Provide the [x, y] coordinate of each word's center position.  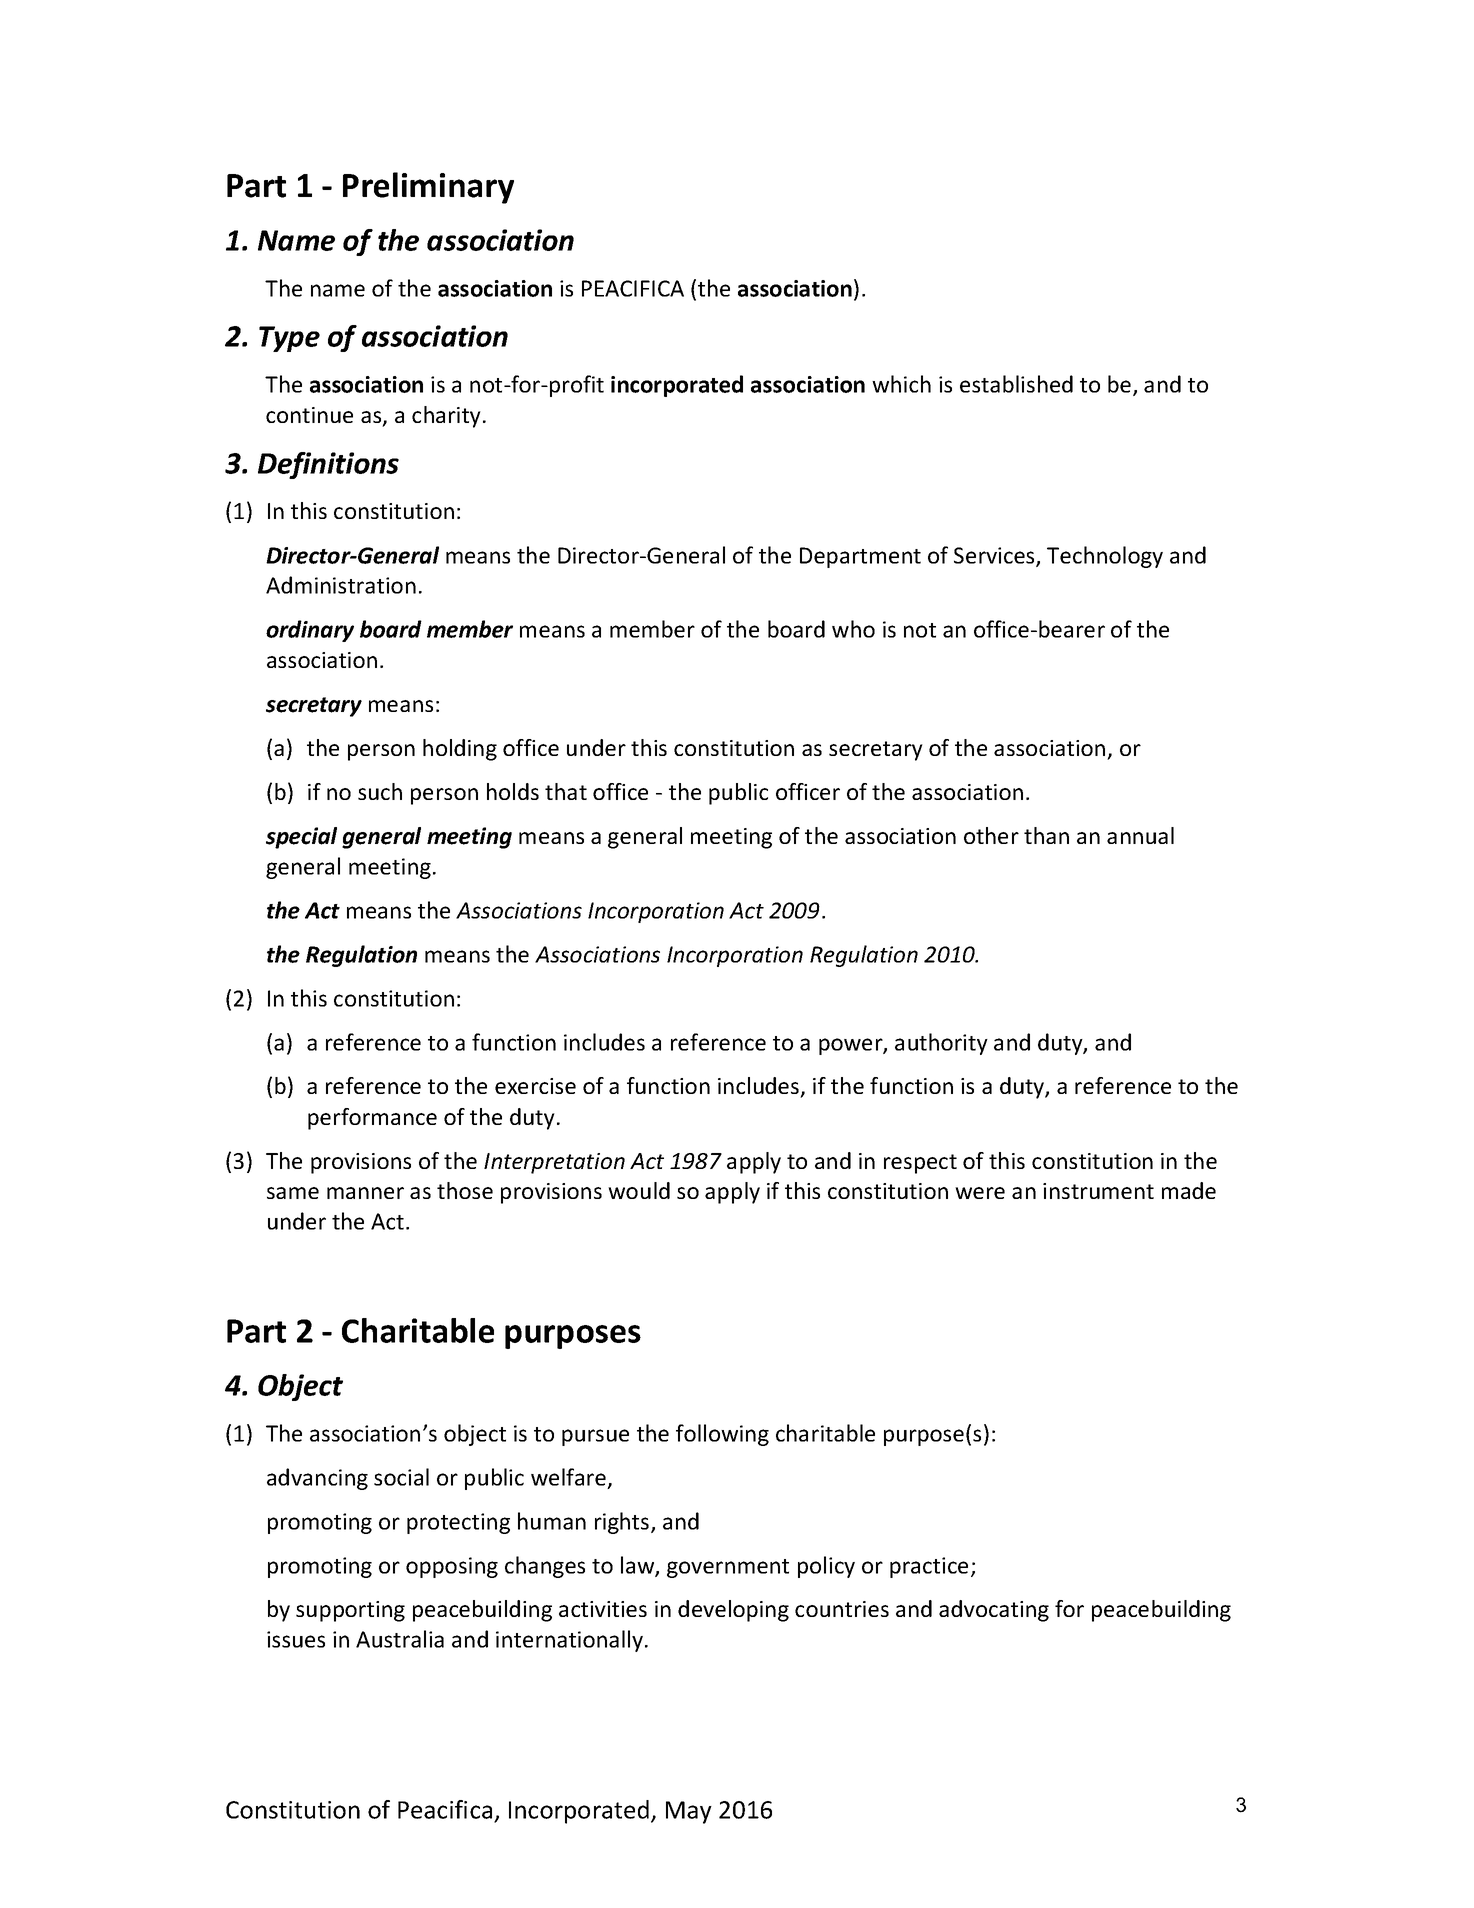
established [1016, 384]
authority [941, 1044]
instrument [1098, 1191]
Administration [341, 585]
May [689, 1812]
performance [372, 1119]
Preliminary [428, 188]
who [853, 629]
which [901, 384]
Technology [1105, 557]
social [401, 1477]
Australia [400, 1639]
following [722, 1435]
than [1046, 835]
